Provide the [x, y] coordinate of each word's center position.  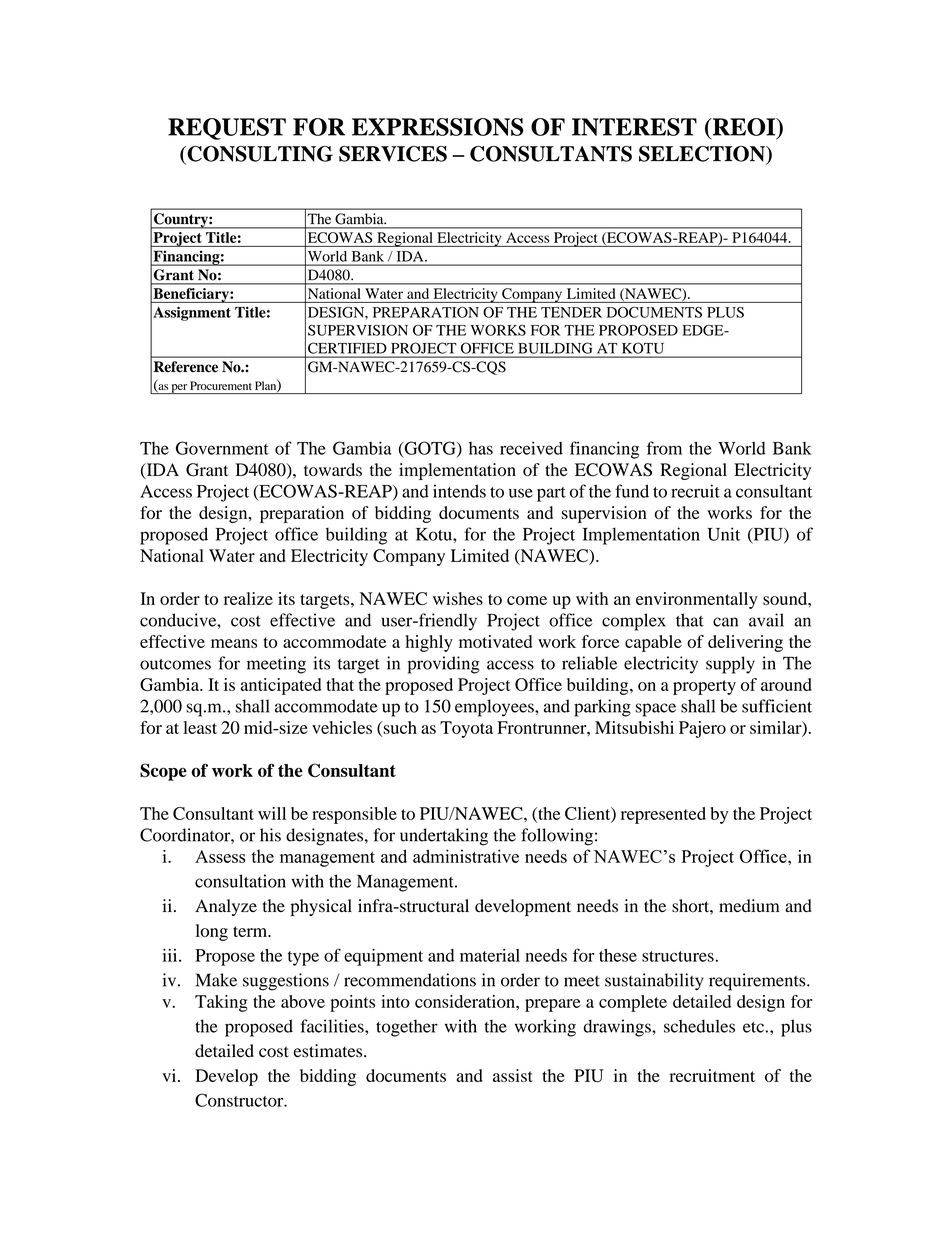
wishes [458, 598]
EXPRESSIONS [438, 127]
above [303, 1001]
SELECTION [703, 155]
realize [248, 598]
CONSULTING [259, 155]
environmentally [697, 600]
